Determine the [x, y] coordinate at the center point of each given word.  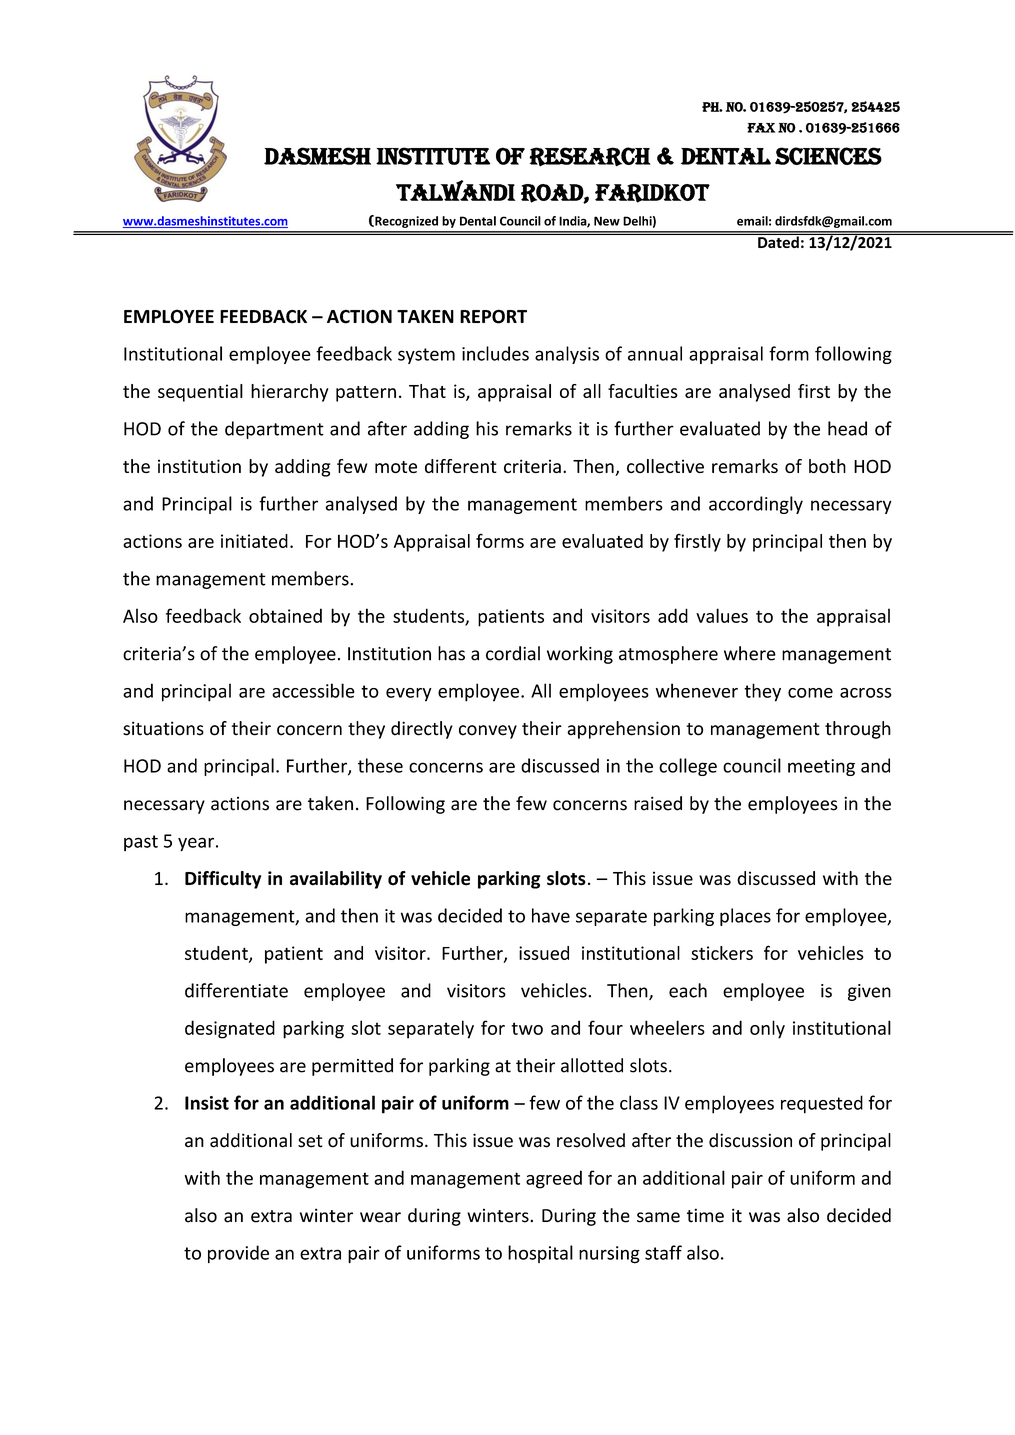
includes [495, 353]
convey [488, 732]
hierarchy [289, 393]
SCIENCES [828, 156]
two [527, 1028]
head [847, 428]
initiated [254, 541]
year [196, 844]
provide [238, 1254]
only [767, 1029]
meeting [821, 767]
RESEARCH [590, 157]
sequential [200, 393]
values [722, 615]
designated [230, 1029]
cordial [513, 653]
